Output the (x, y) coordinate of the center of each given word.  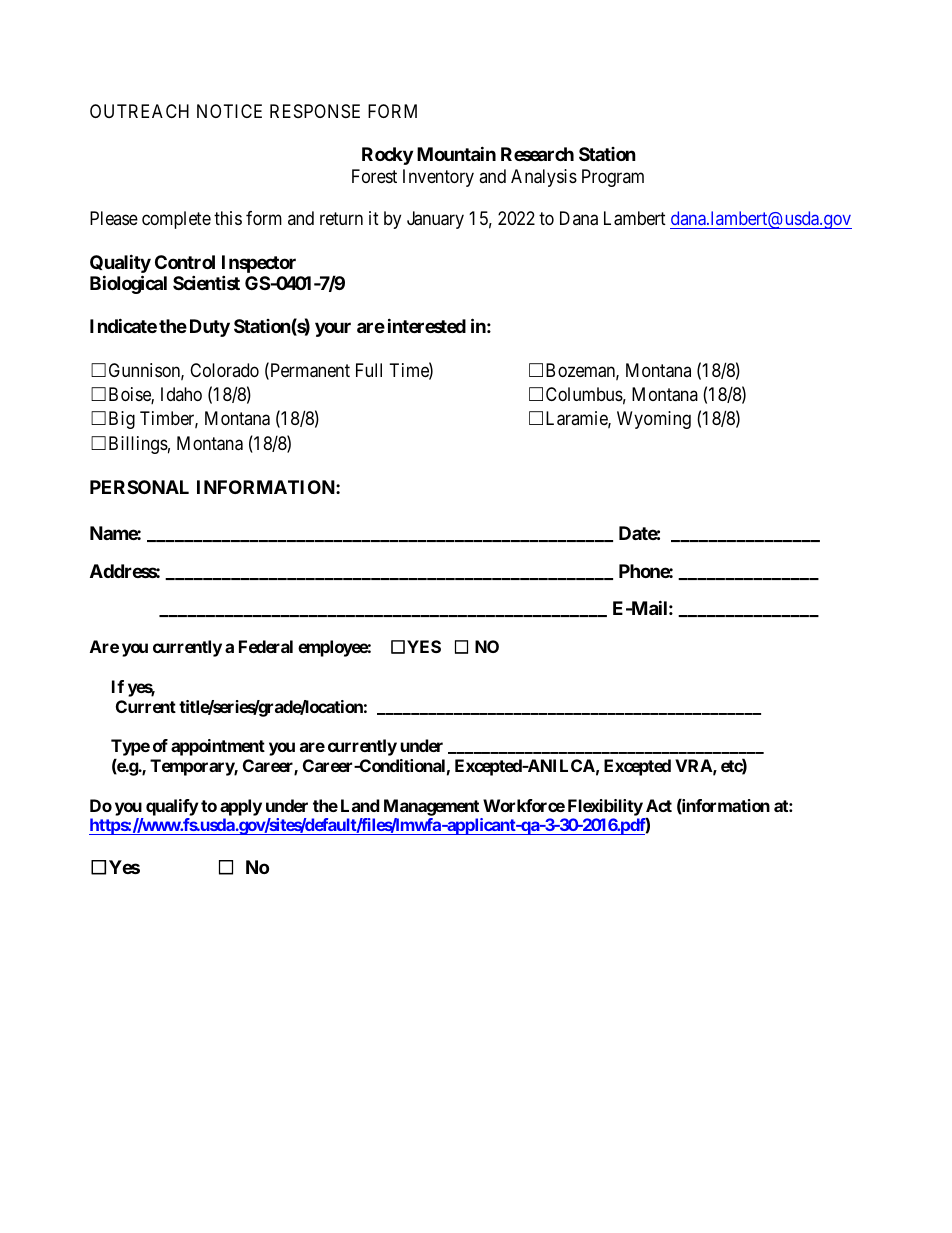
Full (369, 370)
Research (537, 154)
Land (360, 805)
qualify (172, 807)
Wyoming (654, 420)
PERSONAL (139, 487)
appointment (218, 747)
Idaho (181, 394)
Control (185, 262)
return (341, 219)
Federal (266, 646)
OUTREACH (139, 111)
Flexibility (605, 807)
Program (613, 178)
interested (427, 325)
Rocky (387, 156)
